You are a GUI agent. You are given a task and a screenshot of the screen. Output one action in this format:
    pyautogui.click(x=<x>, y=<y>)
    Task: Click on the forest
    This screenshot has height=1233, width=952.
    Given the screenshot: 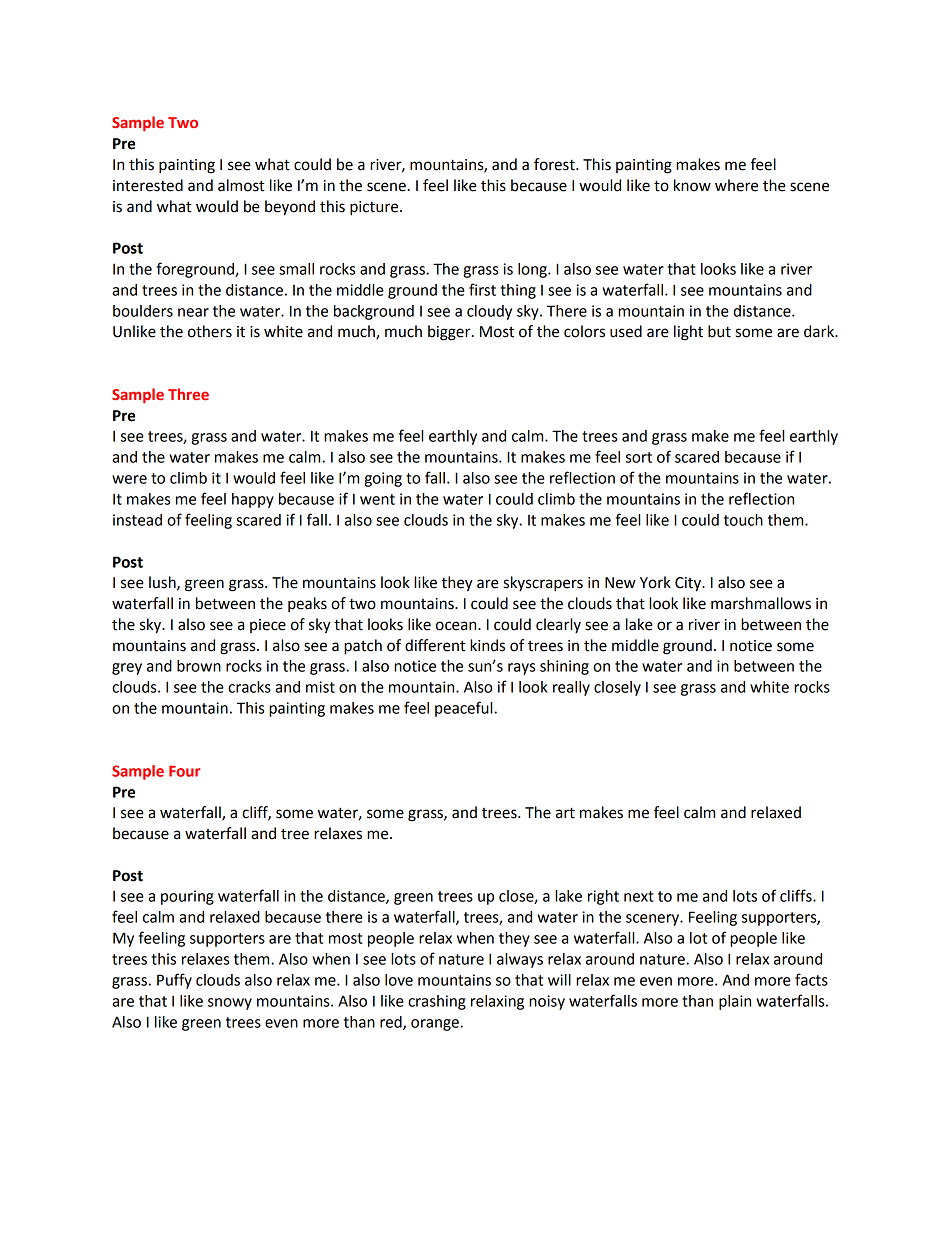 What is the action you would take?
    pyautogui.click(x=555, y=164)
